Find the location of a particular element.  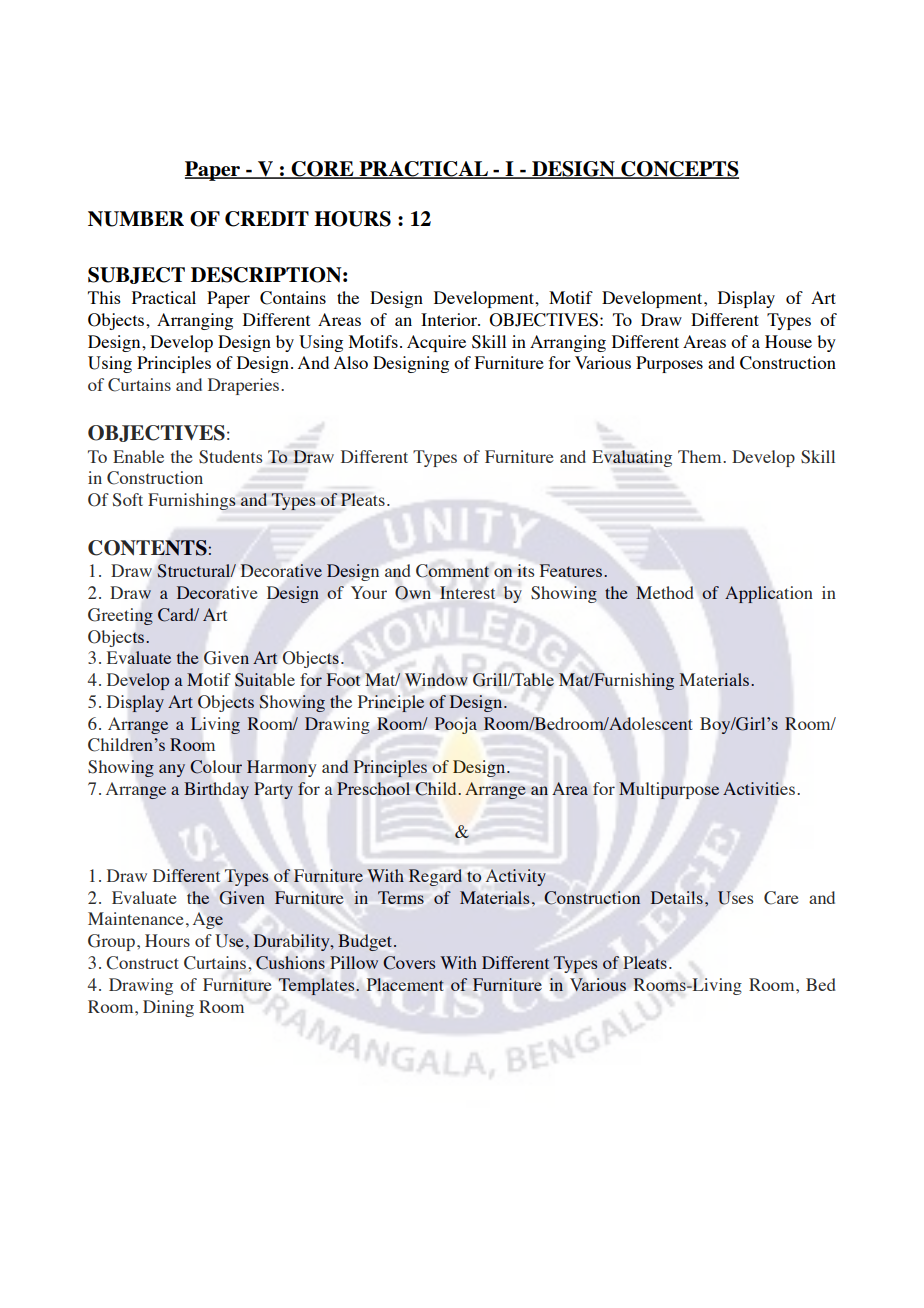

Method is located at coordinates (665, 592).
